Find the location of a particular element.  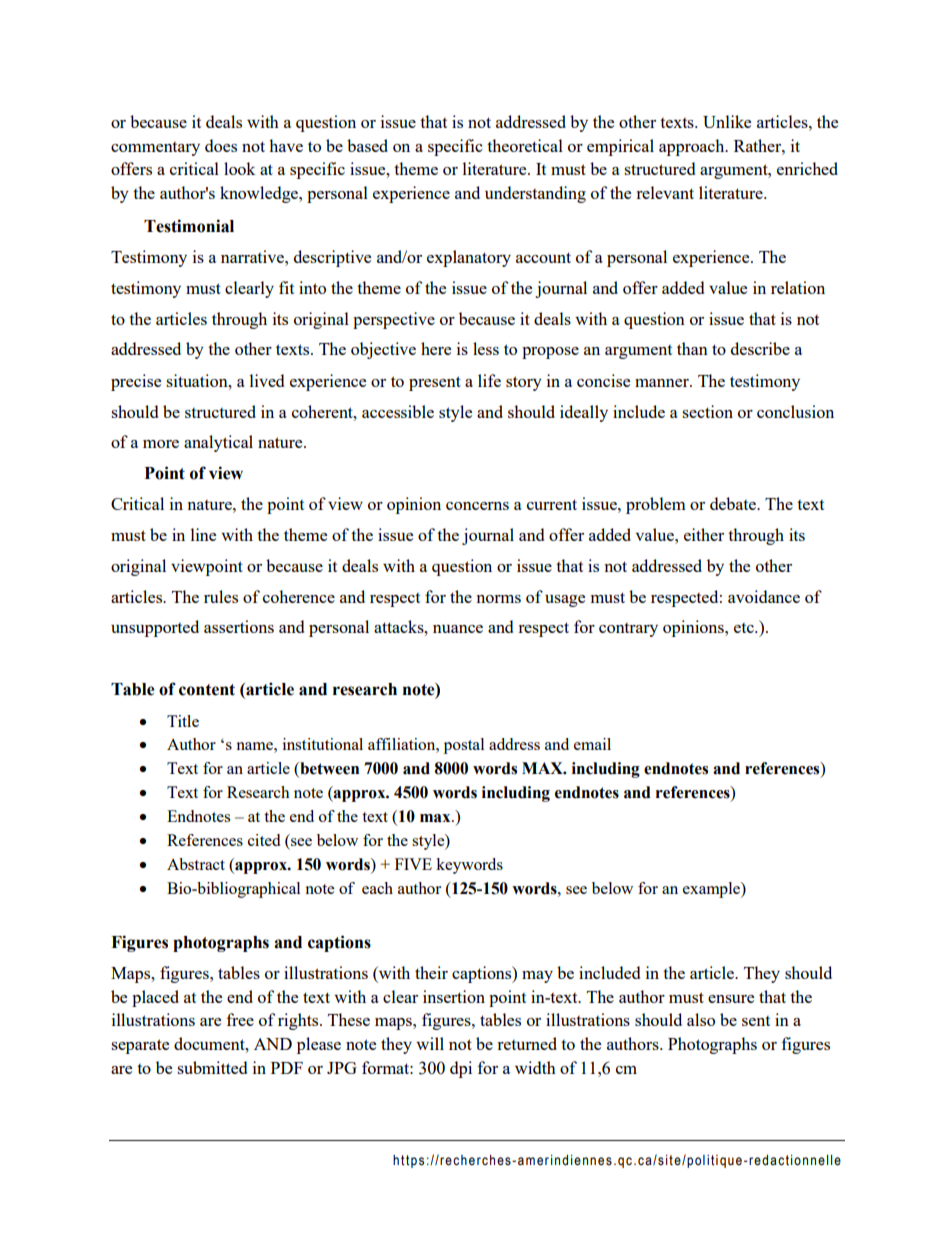

theoretical is located at coordinates (525, 145).
